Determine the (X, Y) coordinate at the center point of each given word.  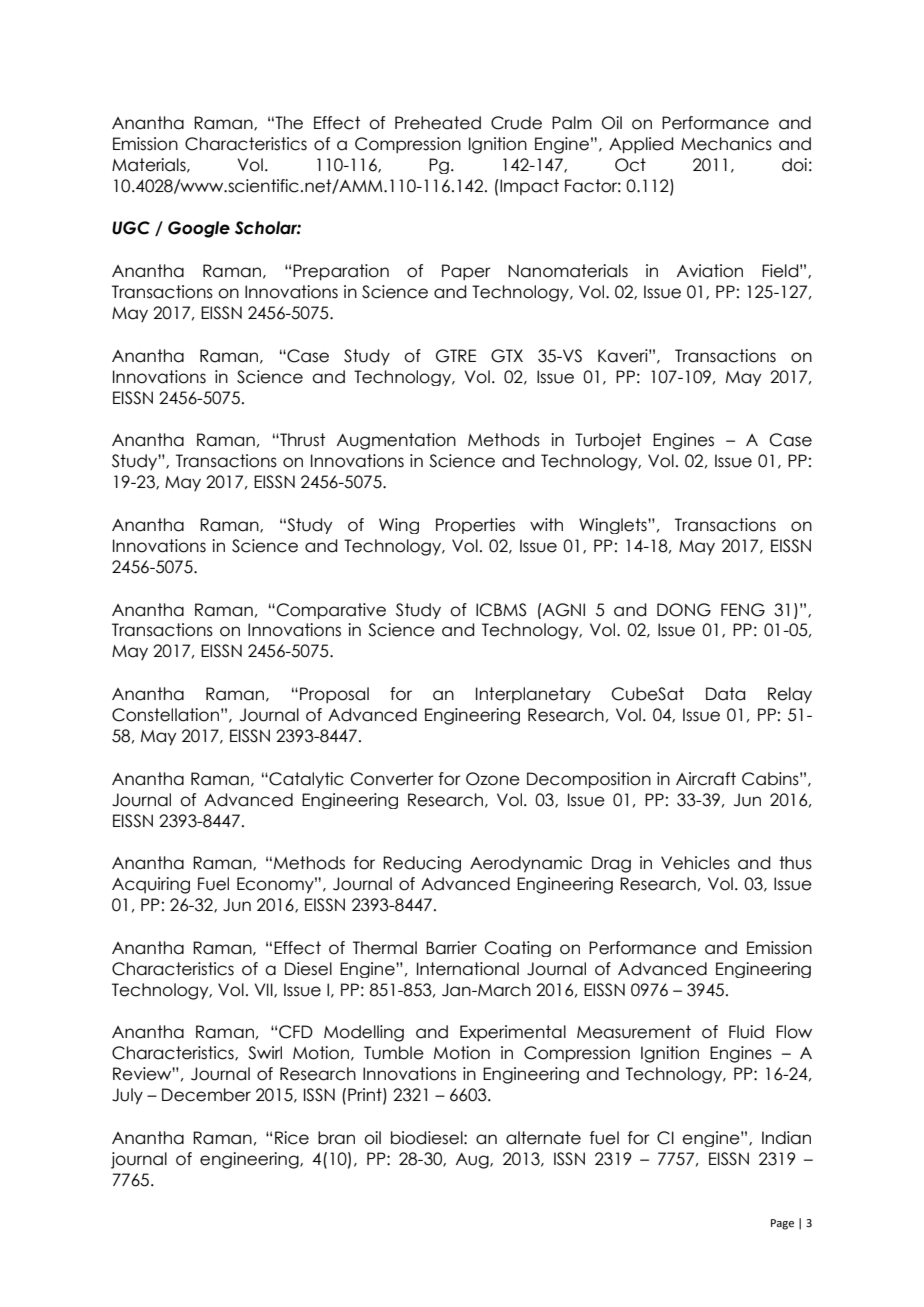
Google (199, 229)
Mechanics (726, 144)
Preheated (438, 123)
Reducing (422, 864)
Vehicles (695, 863)
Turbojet (608, 441)
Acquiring (151, 885)
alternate (543, 1138)
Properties (475, 526)
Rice (292, 1138)
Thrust (301, 440)
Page (782, 1224)
